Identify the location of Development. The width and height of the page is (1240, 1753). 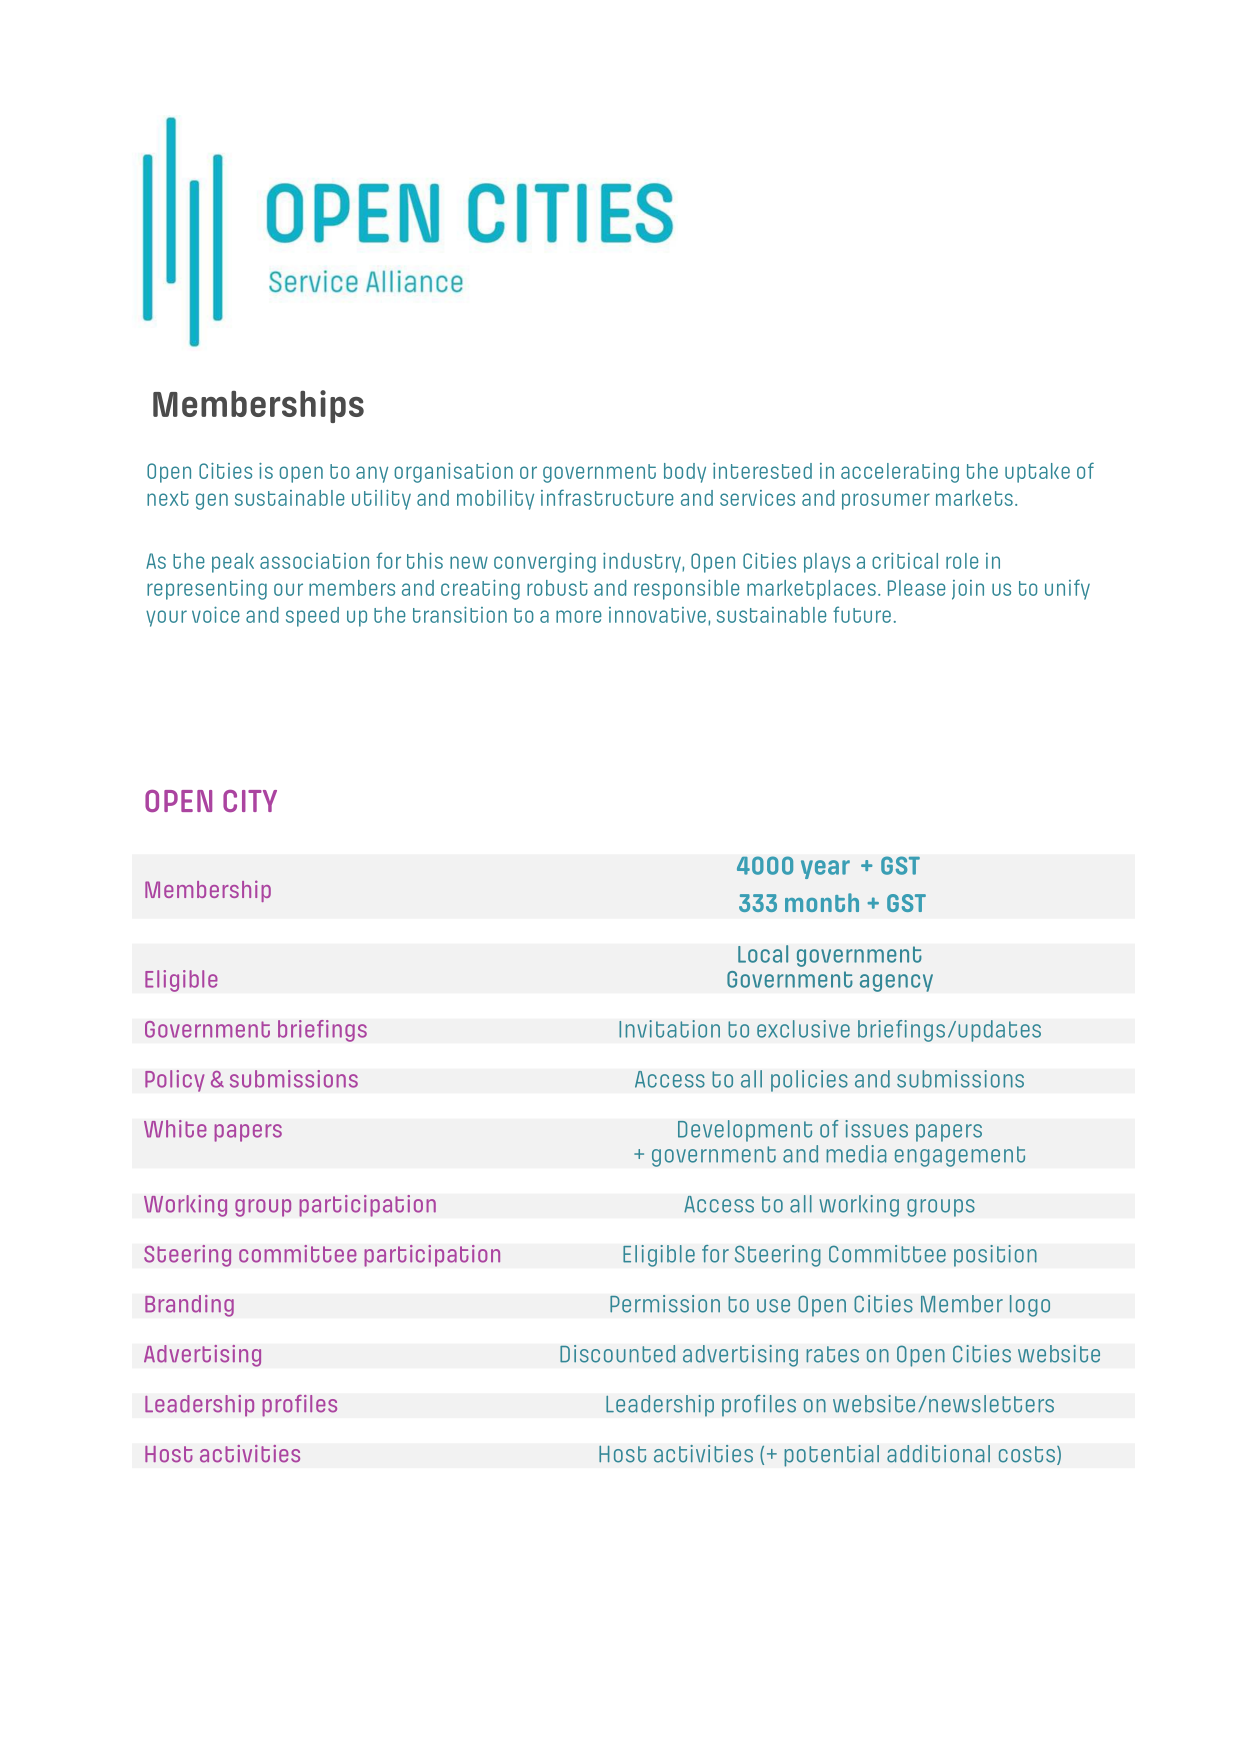
(745, 1131).
